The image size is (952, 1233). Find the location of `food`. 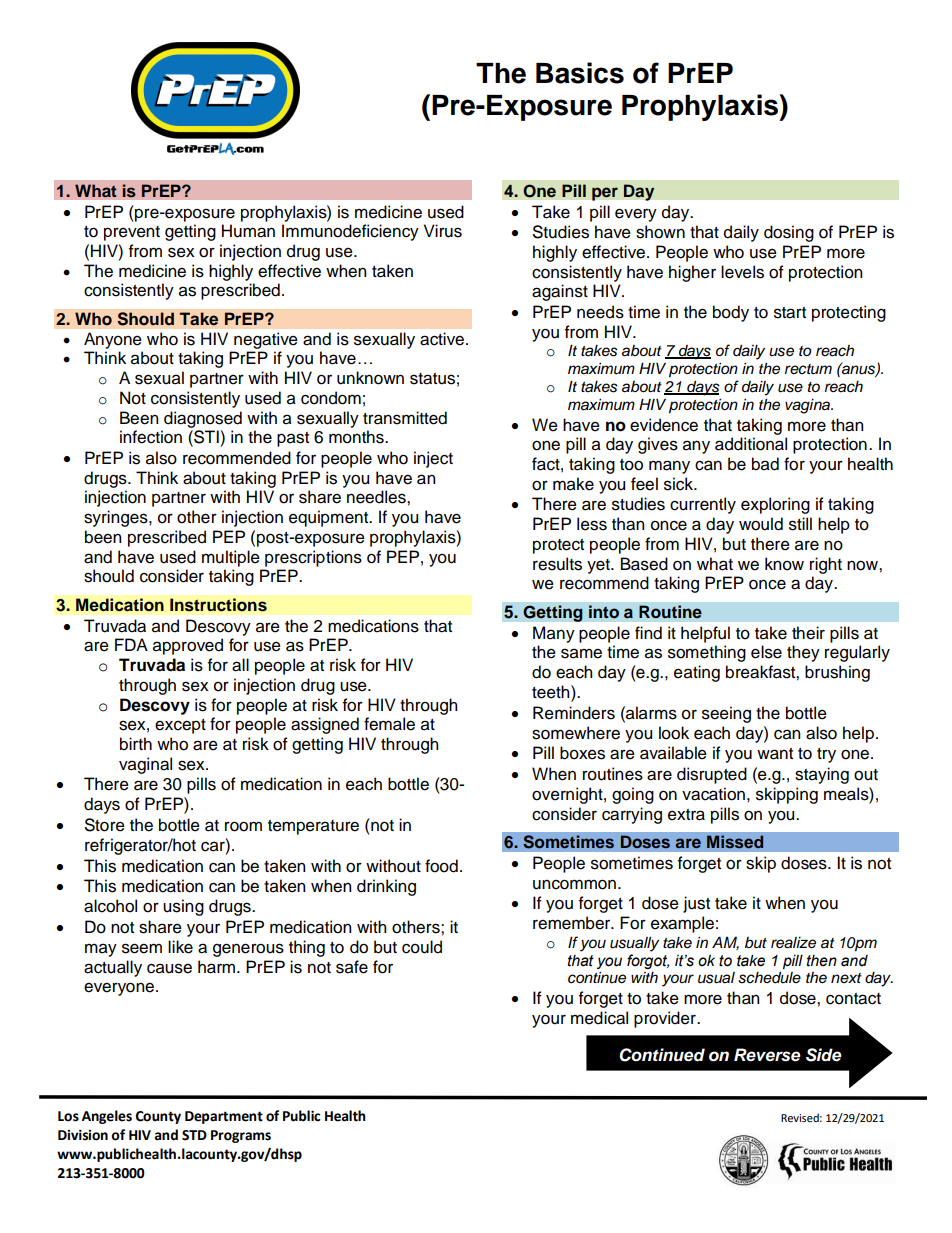

food is located at coordinates (441, 866).
